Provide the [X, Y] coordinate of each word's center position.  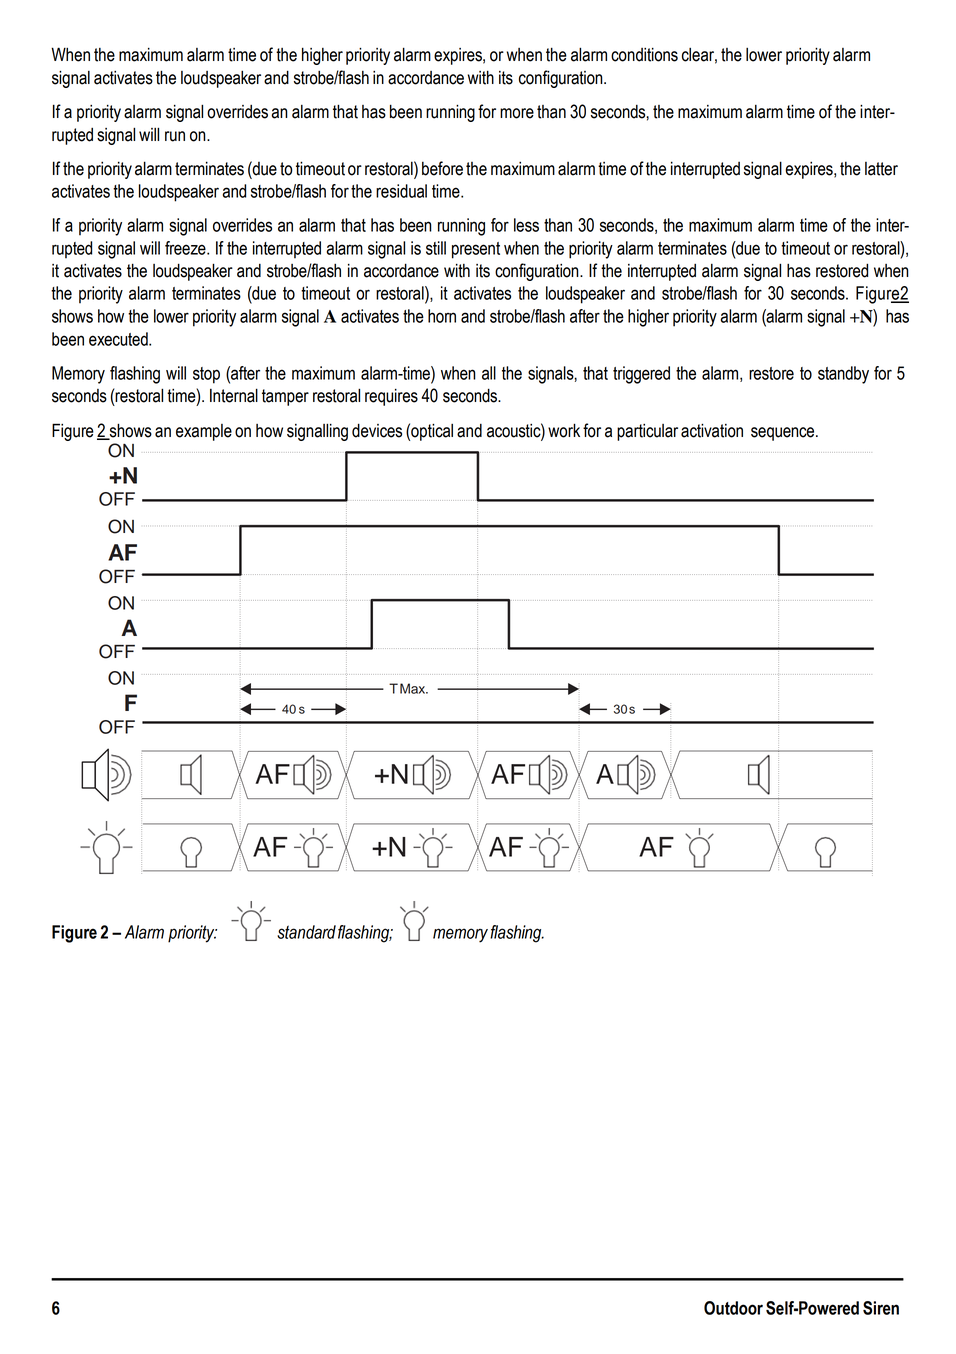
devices [377, 430]
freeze [186, 248]
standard [306, 932]
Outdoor [733, 1308]
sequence [784, 434]
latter [881, 169]
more [517, 113]
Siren [881, 1308]
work [564, 430]
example [204, 432]
